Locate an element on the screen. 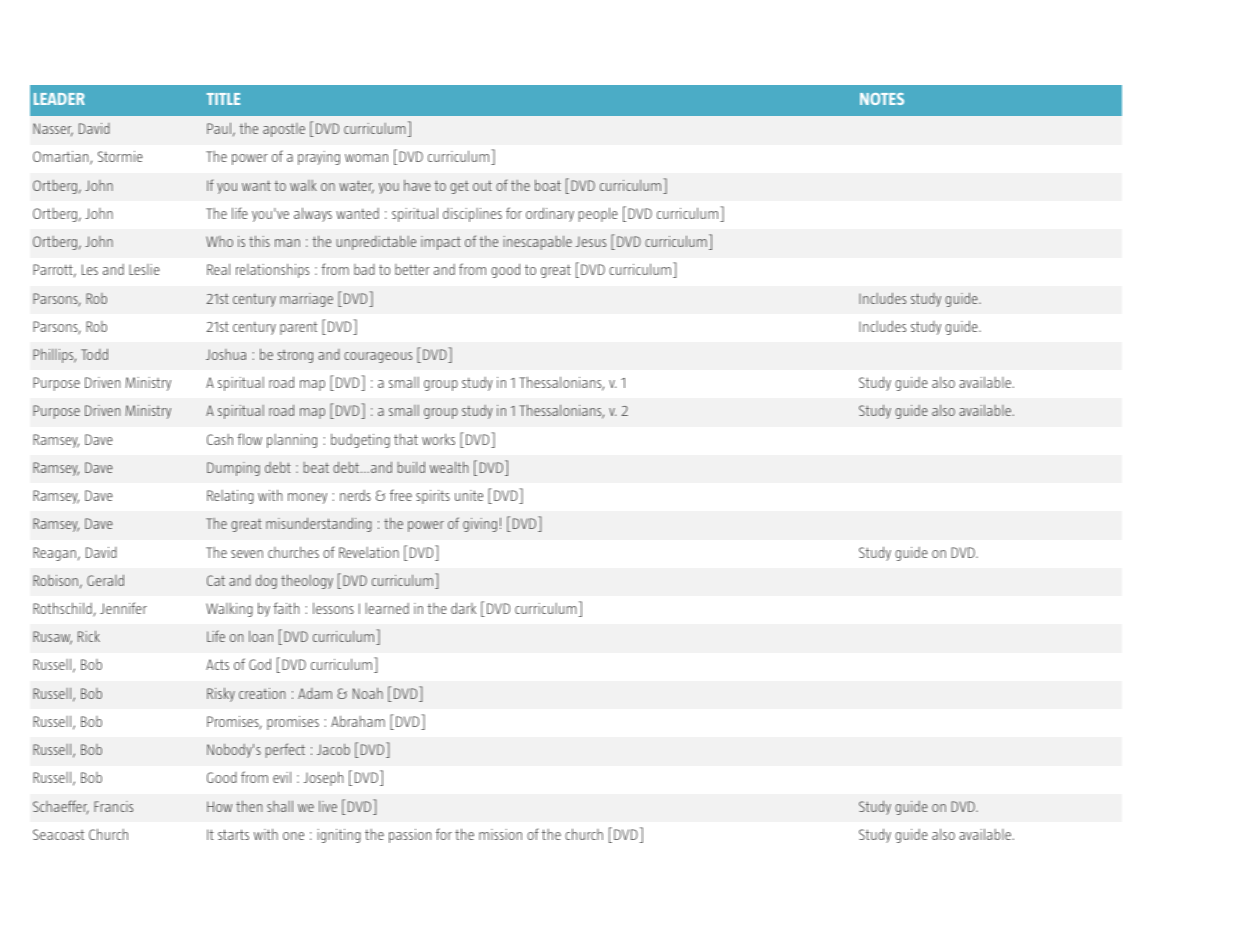  unite is located at coordinates (469, 495).
